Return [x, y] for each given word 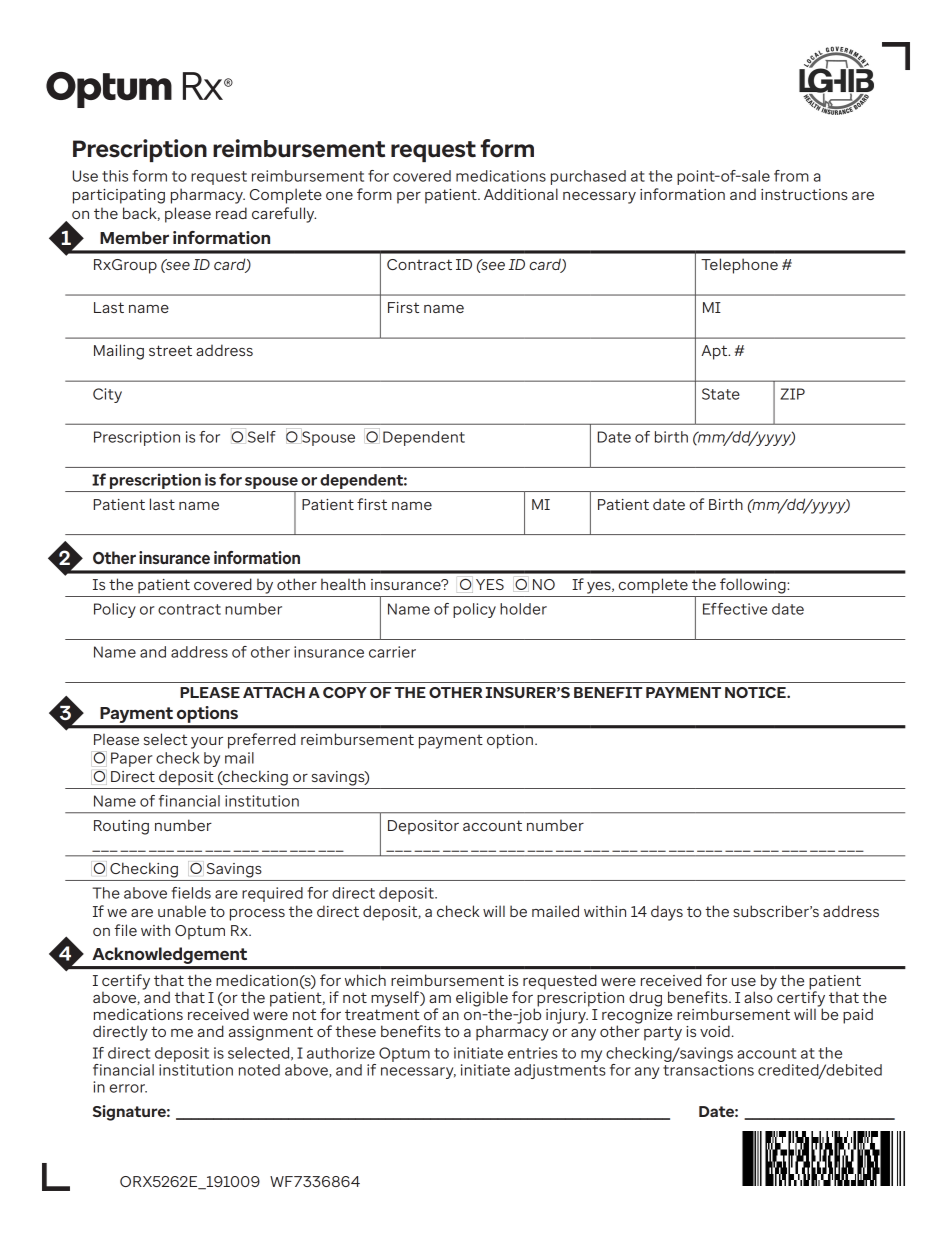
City [107, 395]
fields [191, 893]
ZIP [792, 394]
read [231, 213]
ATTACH [274, 692]
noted [259, 1070]
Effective [735, 609]
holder [523, 609]
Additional [521, 194]
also [758, 996]
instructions [804, 194]
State [721, 394]
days [667, 913]
